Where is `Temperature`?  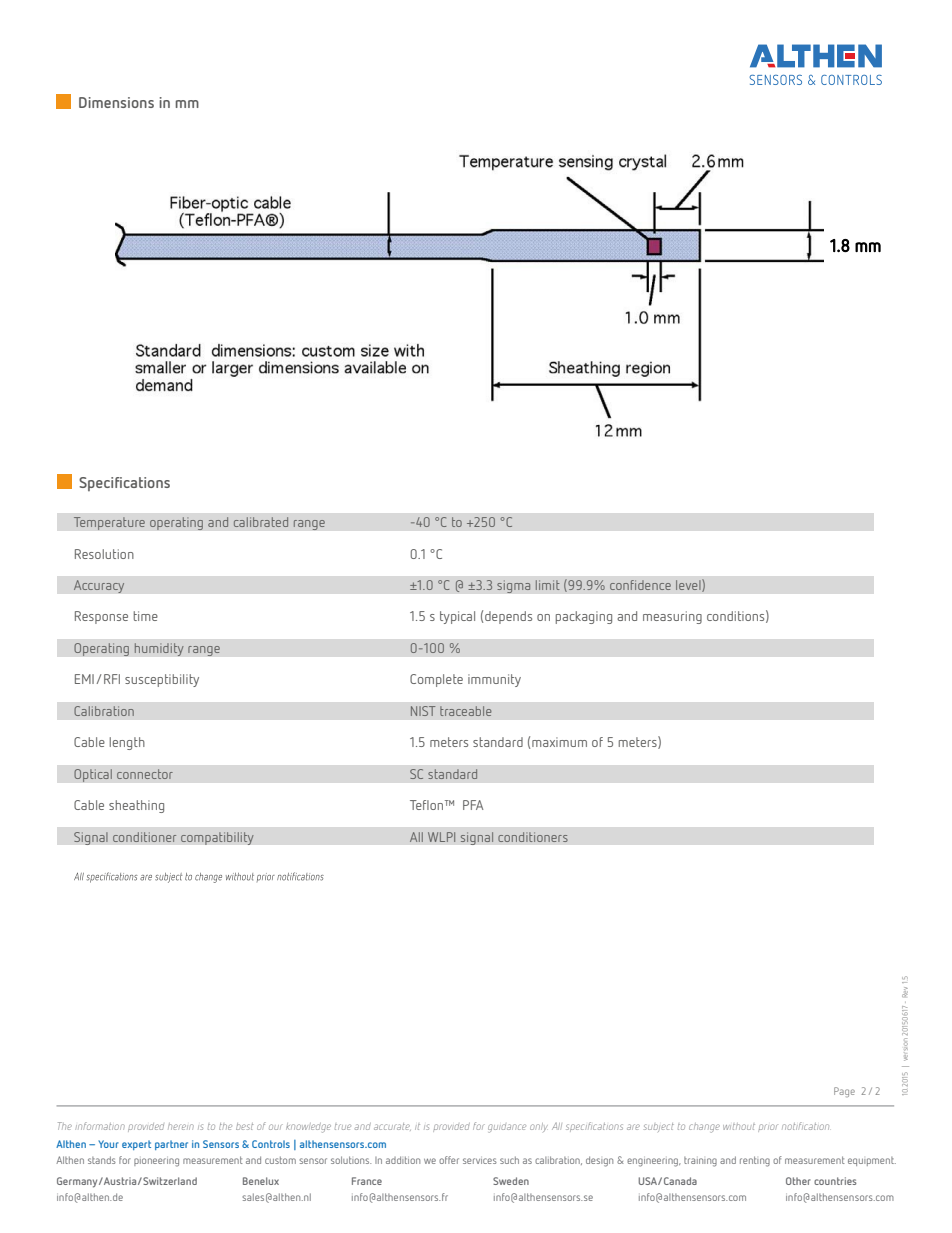 Temperature is located at coordinates (109, 523).
